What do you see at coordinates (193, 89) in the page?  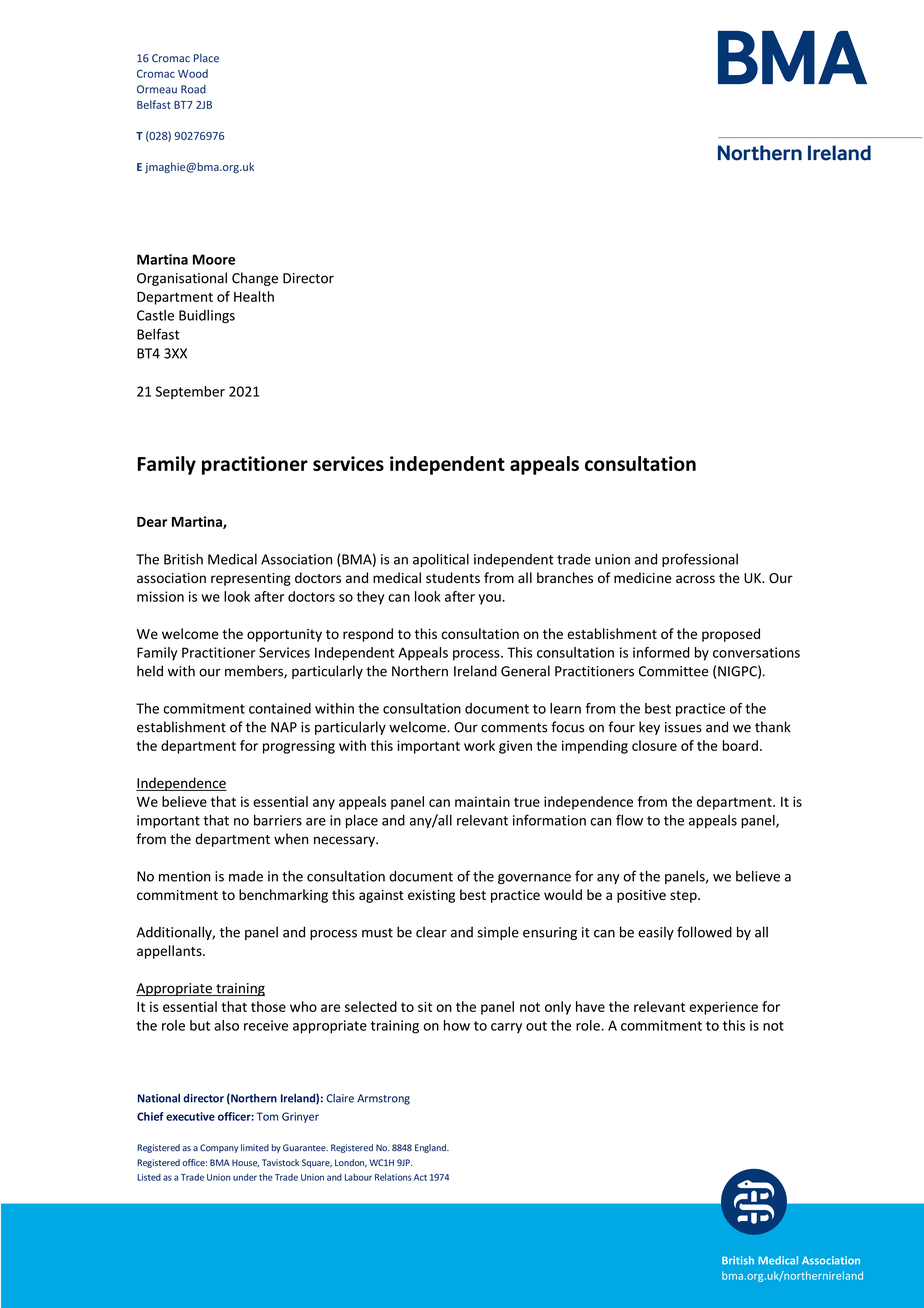 I see `Road` at bounding box center [193, 89].
